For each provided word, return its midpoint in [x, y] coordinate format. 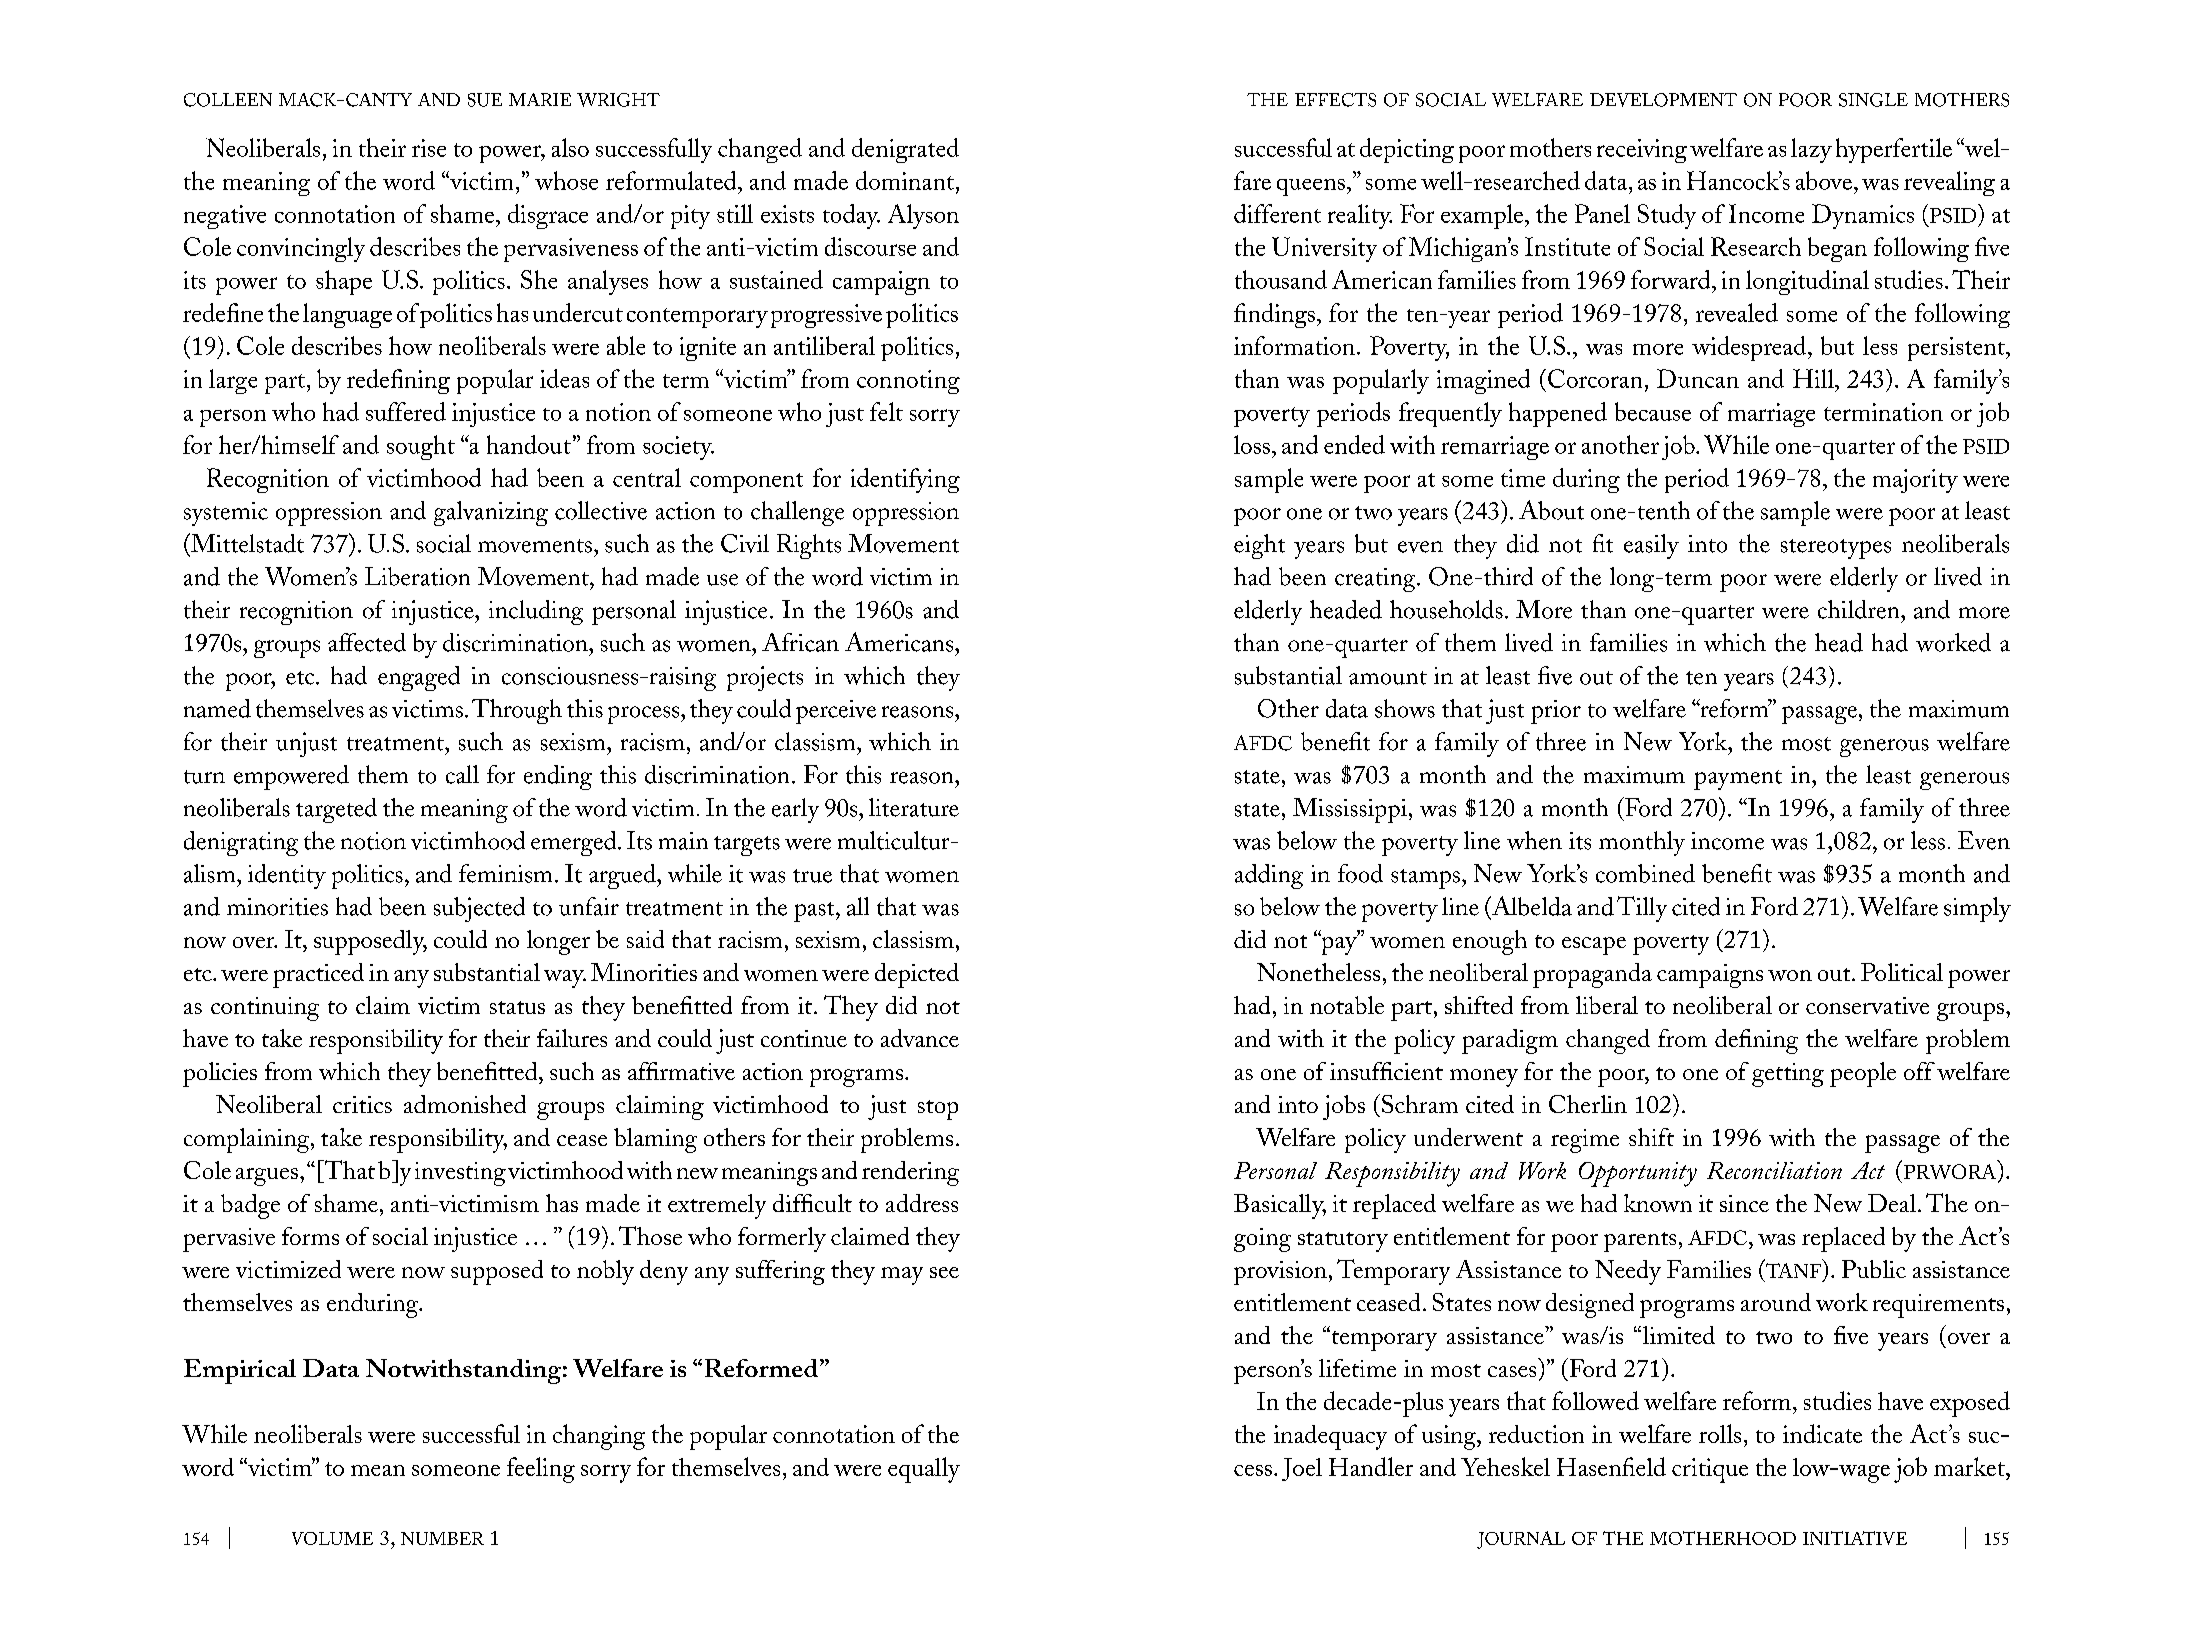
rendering [910, 1173]
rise [429, 148]
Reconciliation [1774, 1170]
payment [1738, 780]
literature [914, 807]
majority [1915, 481]
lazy [1811, 150]
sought [421, 447]
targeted [336, 810]
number [442, 1538]
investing [460, 1174]
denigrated [905, 150]
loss [1252, 444]
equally [924, 1470]
